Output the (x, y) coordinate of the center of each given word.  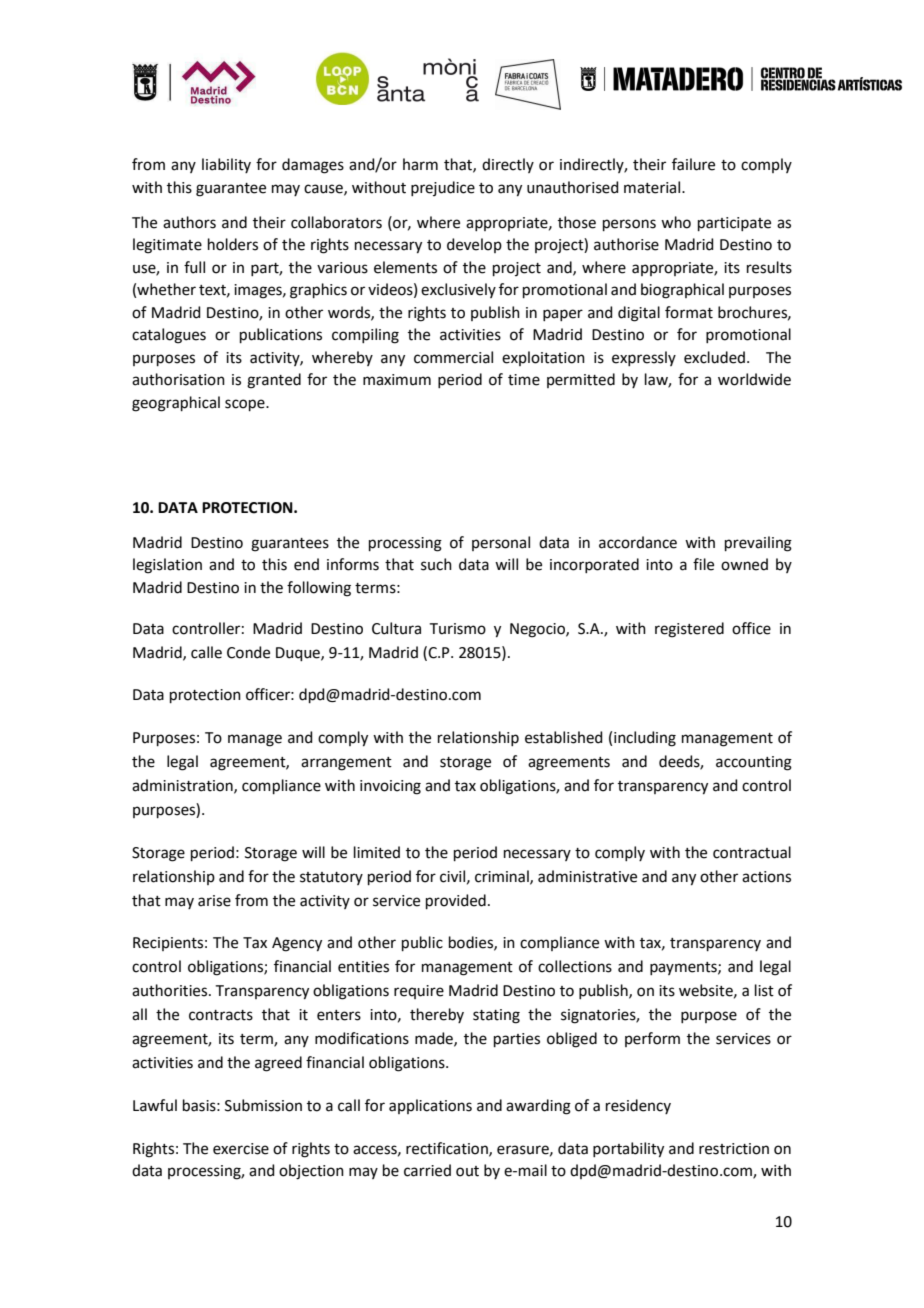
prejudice (443, 188)
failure (693, 164)
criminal (503, 877)
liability (226, 165)
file (703, 564)
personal (501, 543)
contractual (752, 852)
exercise (241, 1149)
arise (214, 901)
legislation (167, 566)
